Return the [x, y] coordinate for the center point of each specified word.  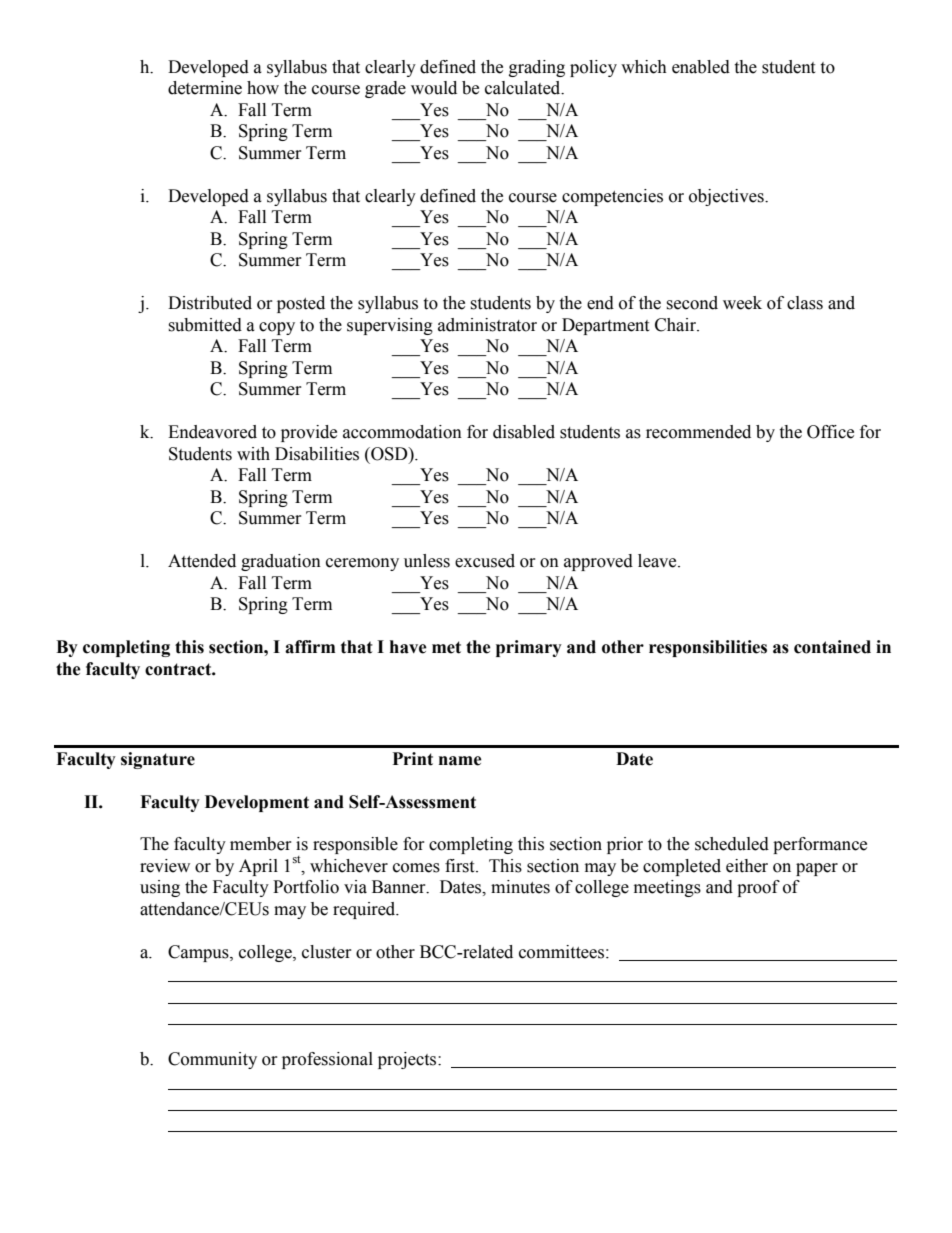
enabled [701, 67]
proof [758, 888]
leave [658, 561]
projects [408, 1060]
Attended [202, 561]
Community [212, 1060]
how [263, 88]
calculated [524, 88]
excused [485, 561]
